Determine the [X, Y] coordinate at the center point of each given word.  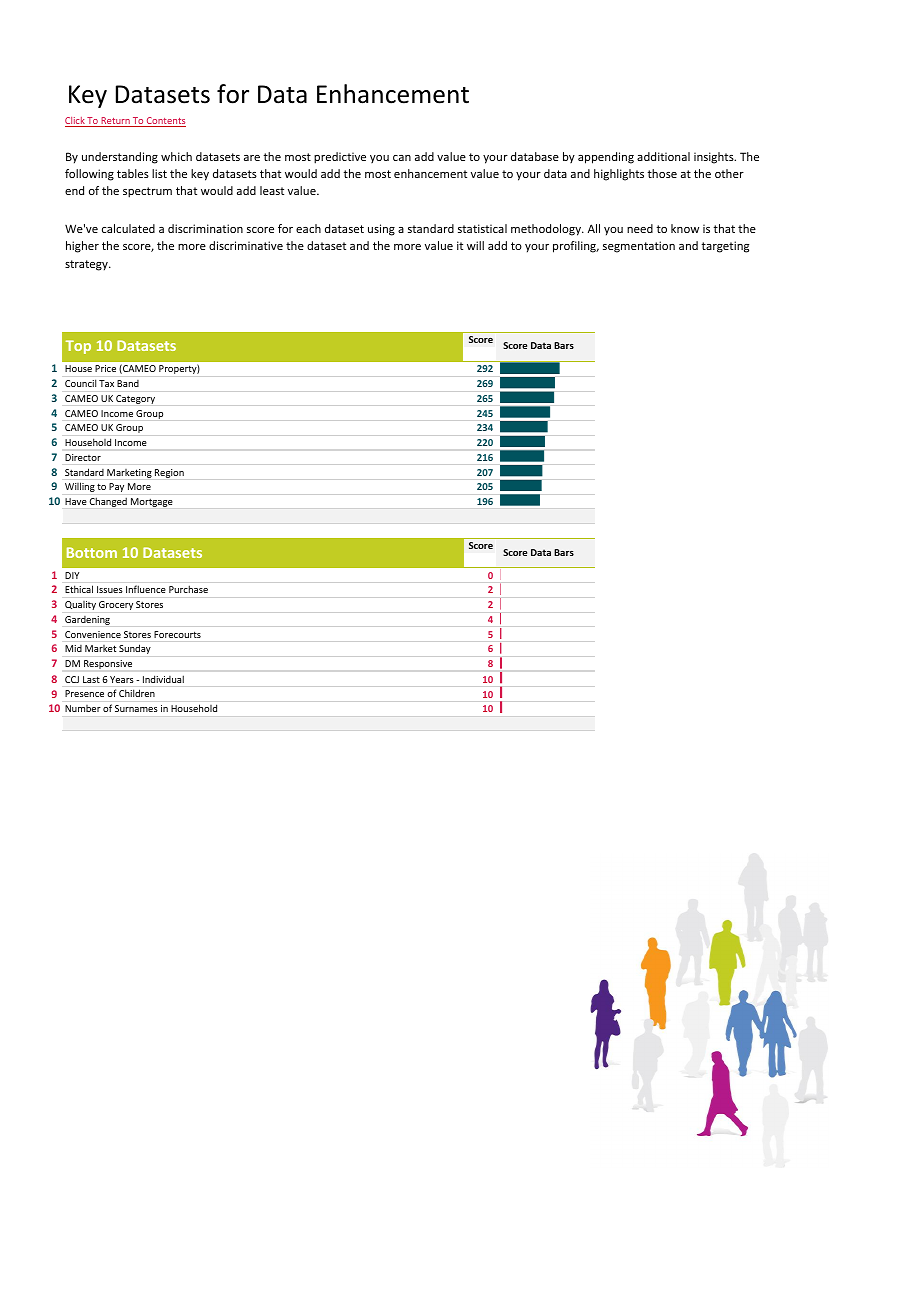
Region [169, 473]
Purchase [188, 589]
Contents [165, 122]
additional [663, 156]
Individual [163, 679]
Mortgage [152, 502]
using [381, 230]
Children [137, 693]
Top [78, 347]
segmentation [639, 247]
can [402, 158]
